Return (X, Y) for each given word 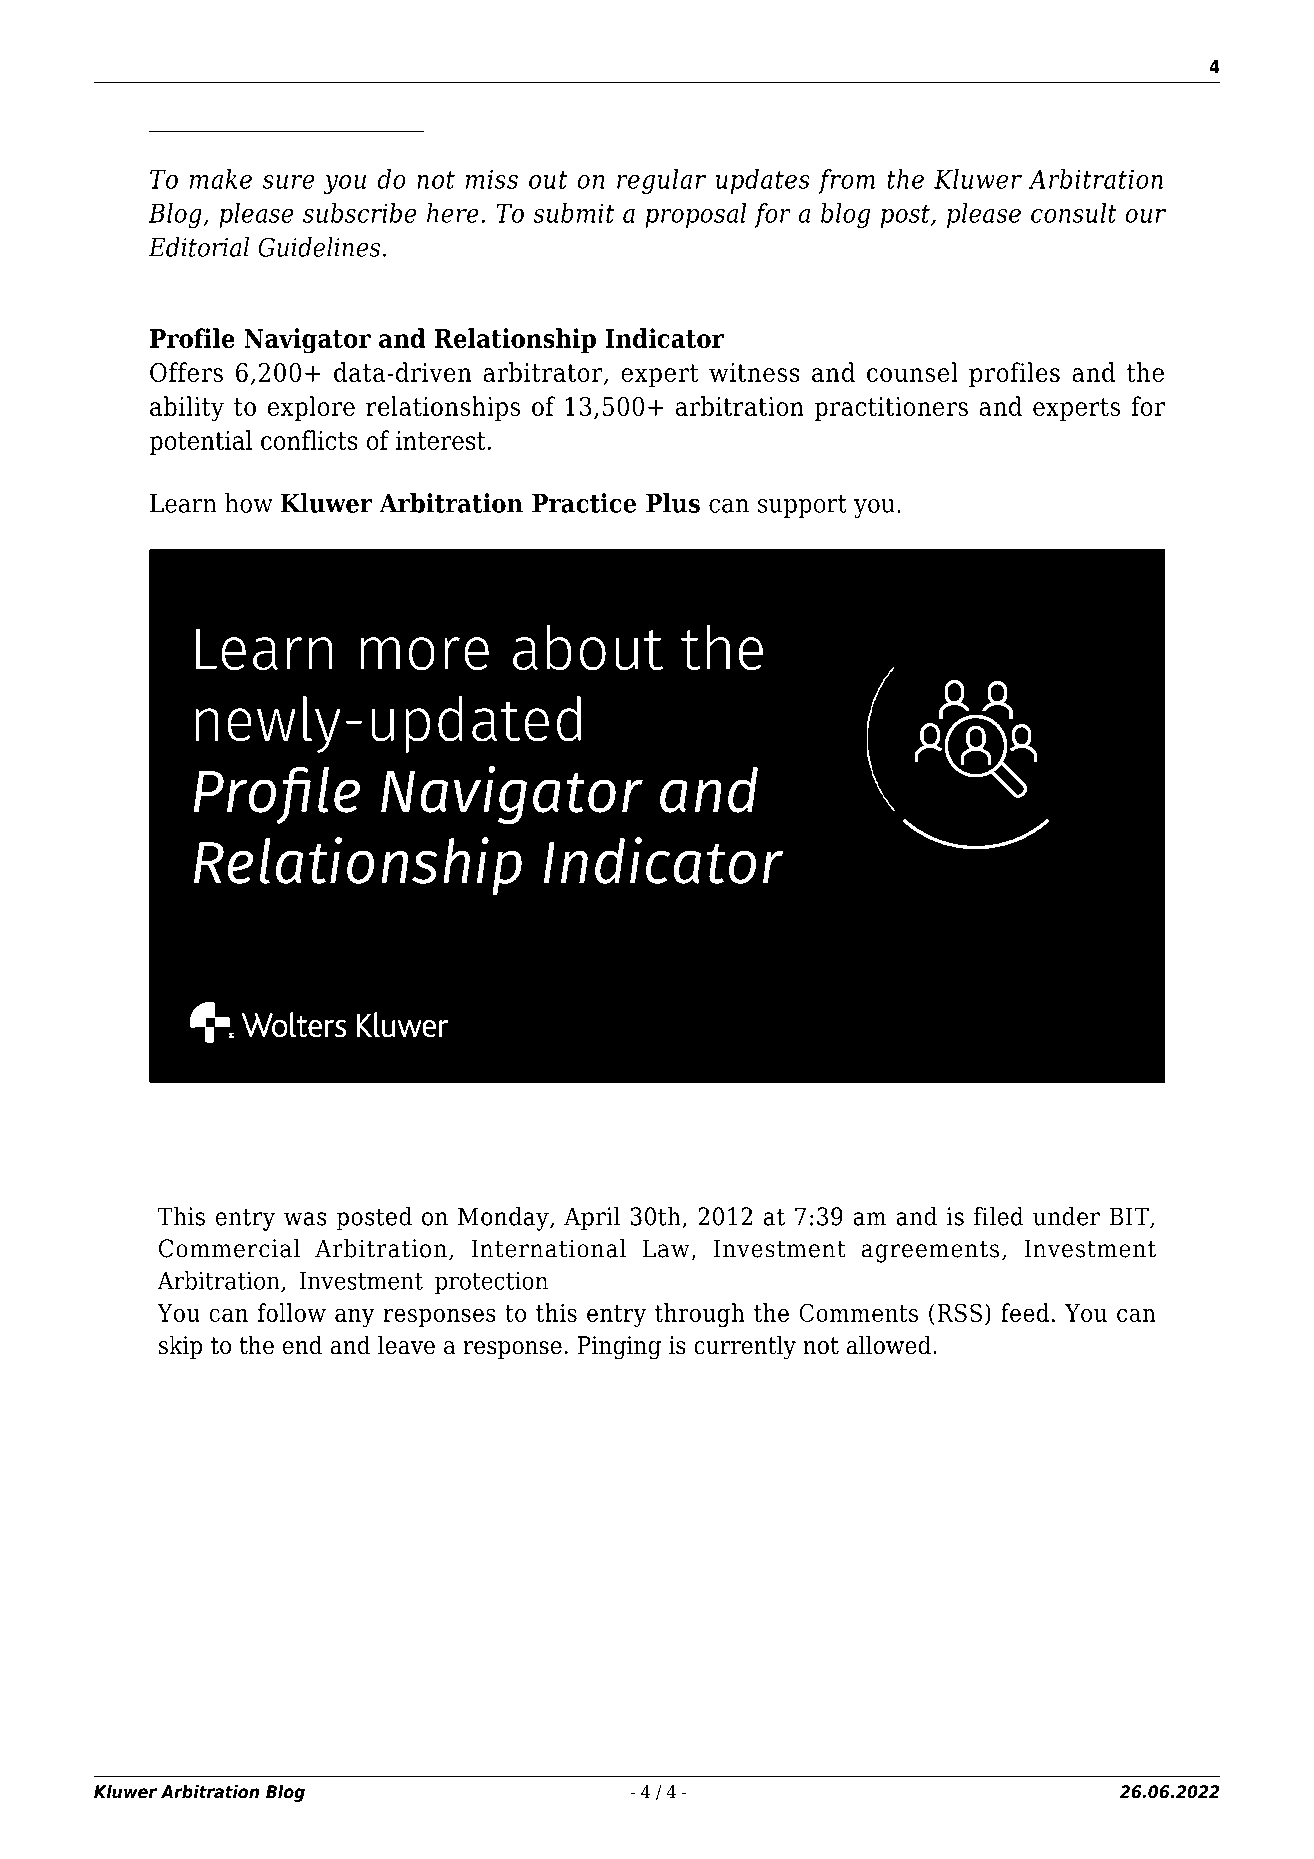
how (249, 503)
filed (999, 1216)
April (592, 1218)
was (305, 1219)
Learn (183, 503)
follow (292, 1312)
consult (1074, 213)
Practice (584, 503)
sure (289, 182)
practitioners (891, 409)
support (802, 506)
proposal (696, 215)
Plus (673, 503)
